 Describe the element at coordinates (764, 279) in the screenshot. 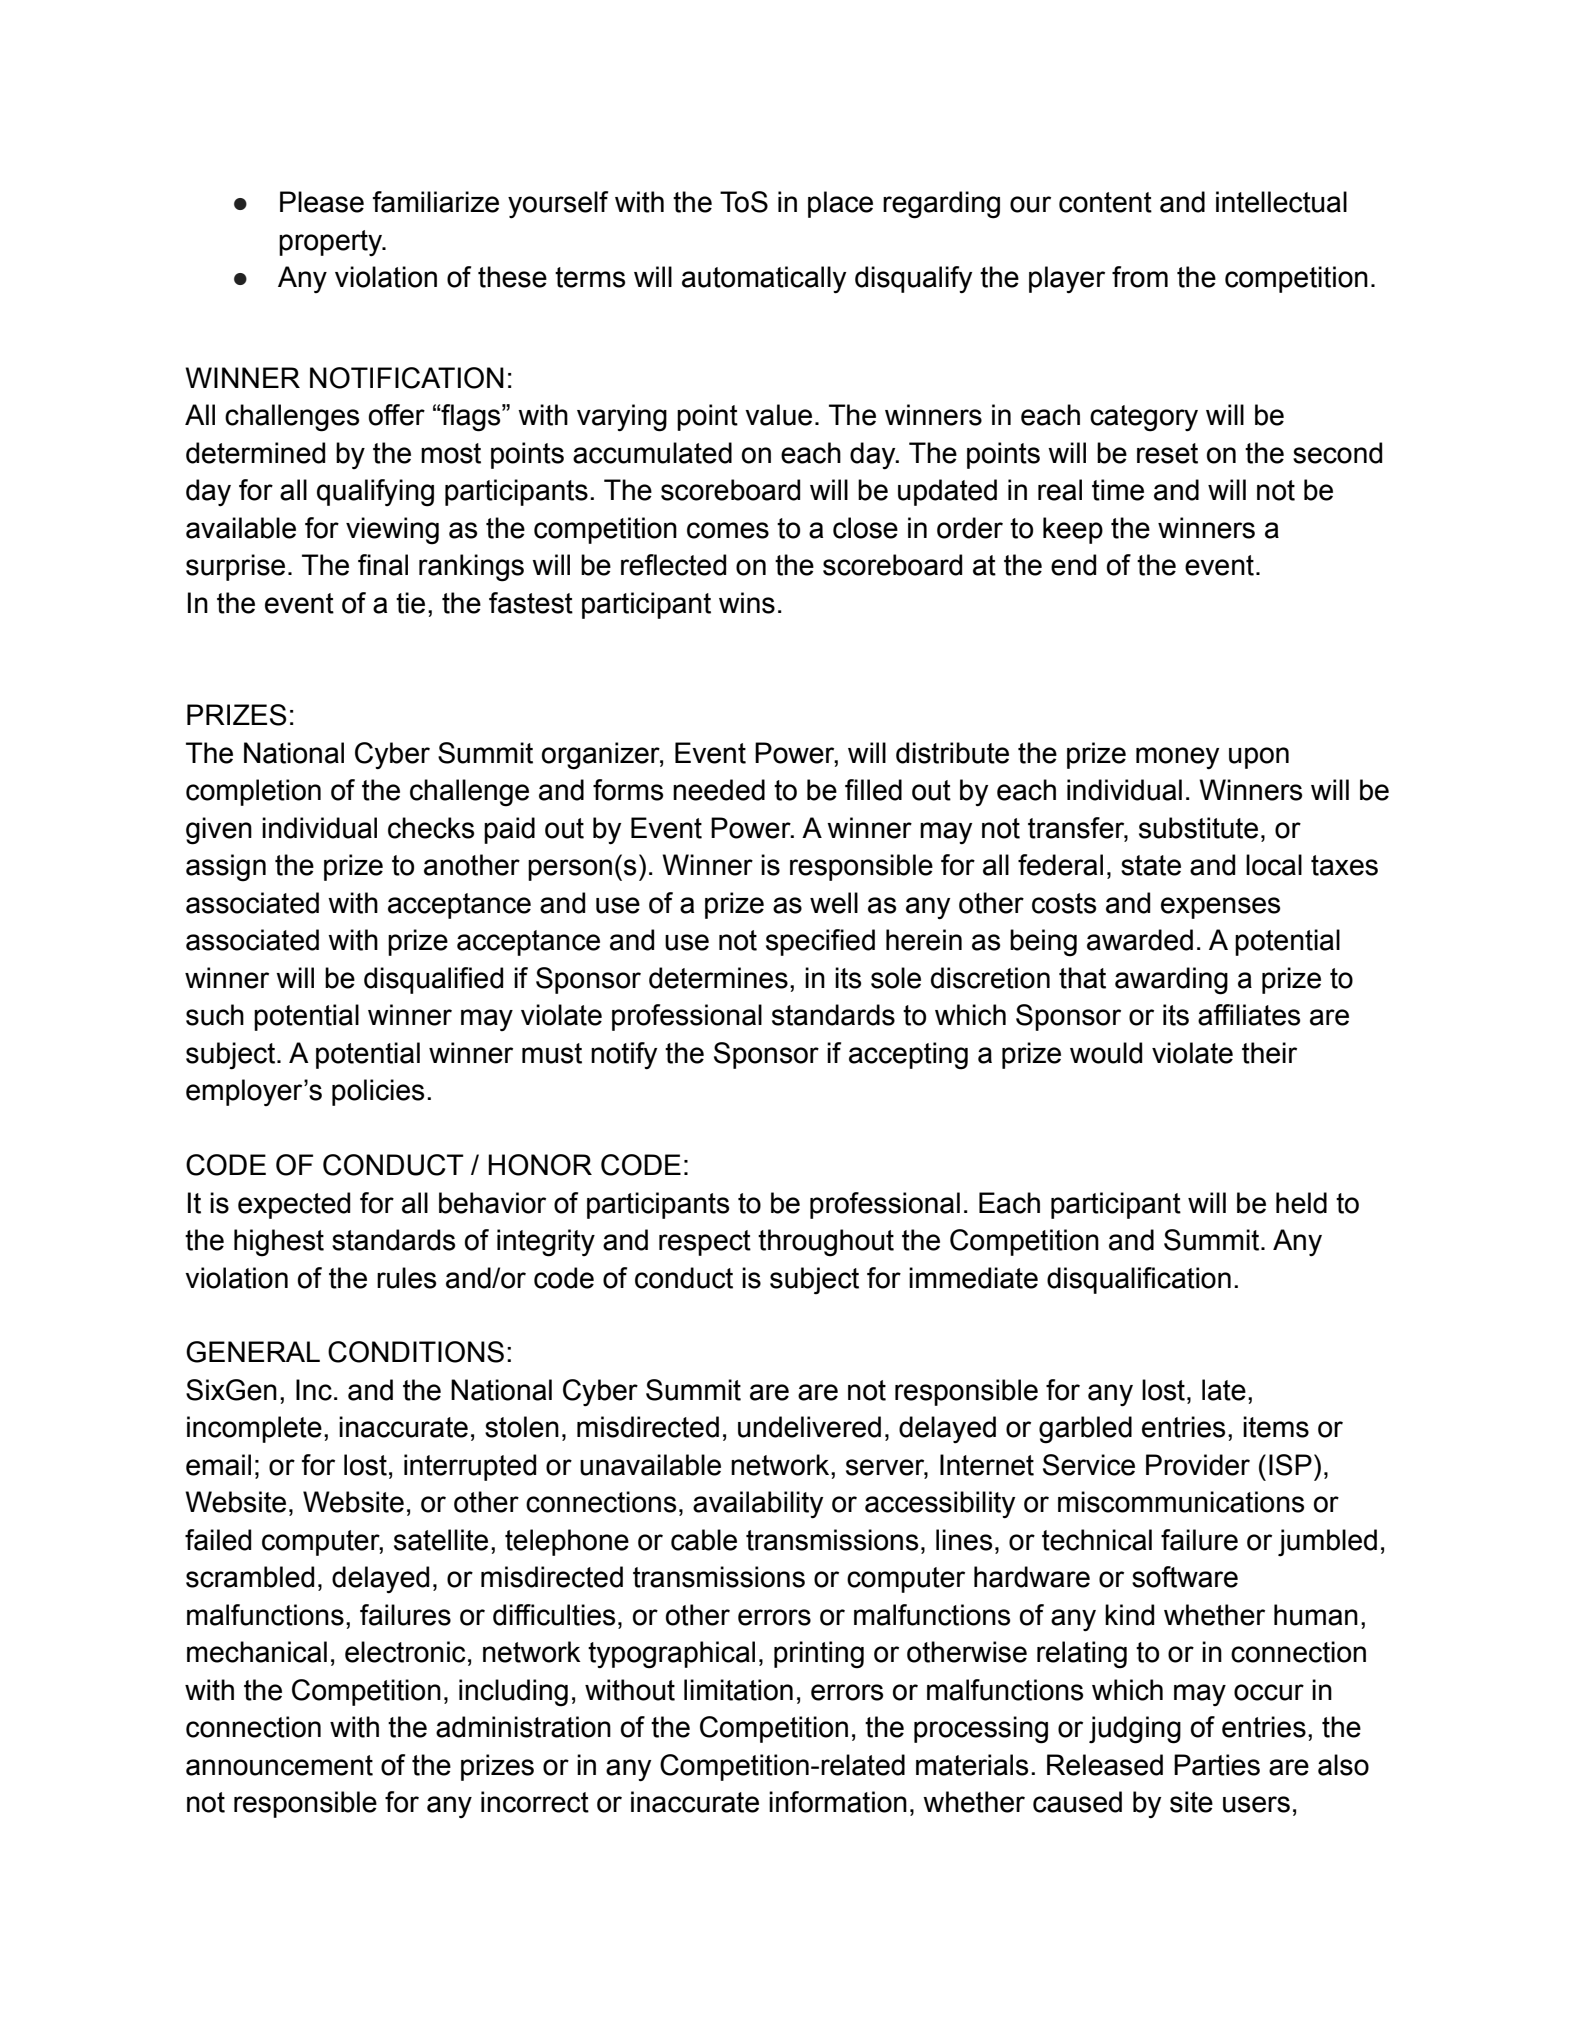

I see `automatically` at that location.
